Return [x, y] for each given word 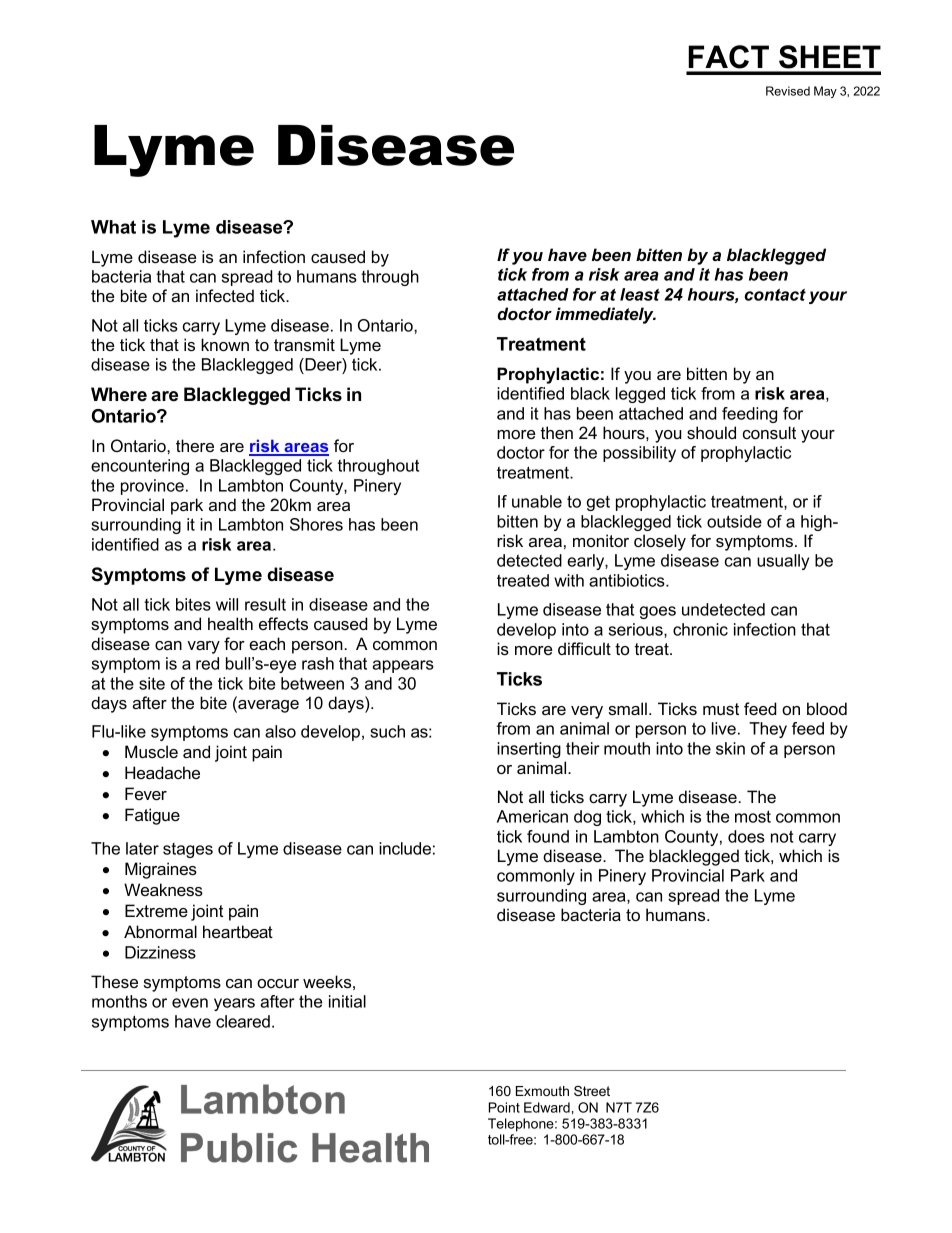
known [225, 344]
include [405, 848]
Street [592, 1091]
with [569, 580]
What [113, 227]
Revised [788, 91]
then [557, 432]
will [227, 604]
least [640, 294]
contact [775, 295]
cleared [243, 1021]
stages [188, 850]
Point [504, 1107]
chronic [700, 629]
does [746, 836]
